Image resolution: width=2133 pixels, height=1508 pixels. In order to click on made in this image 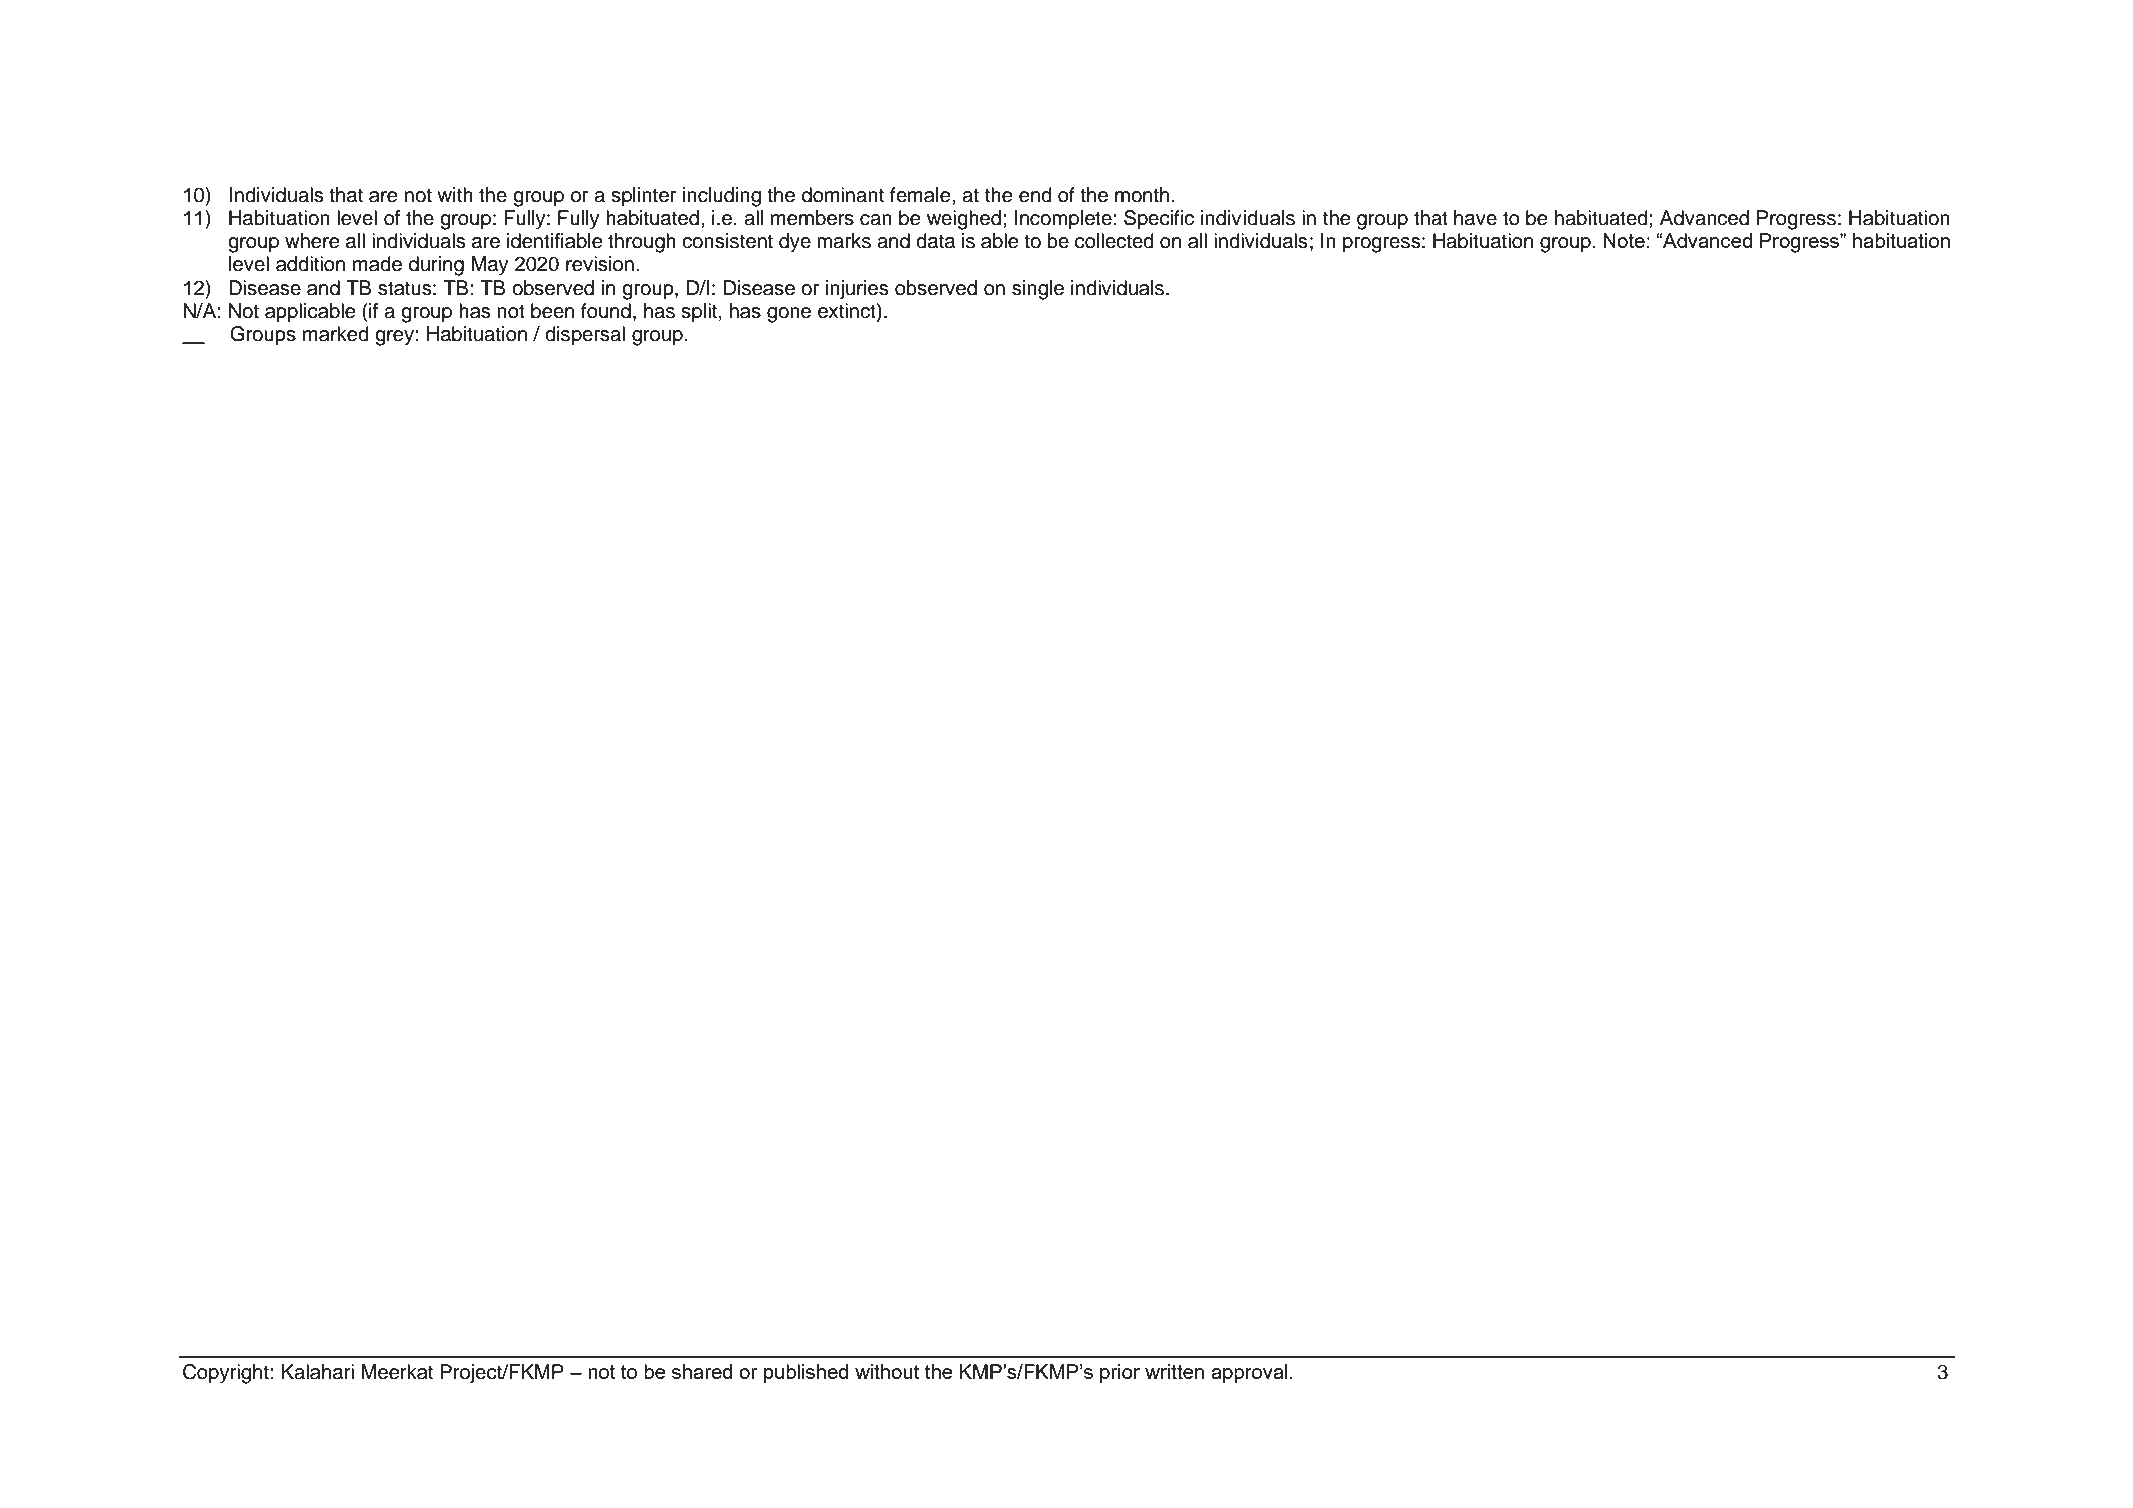, I will do `click(377, 264)`.
